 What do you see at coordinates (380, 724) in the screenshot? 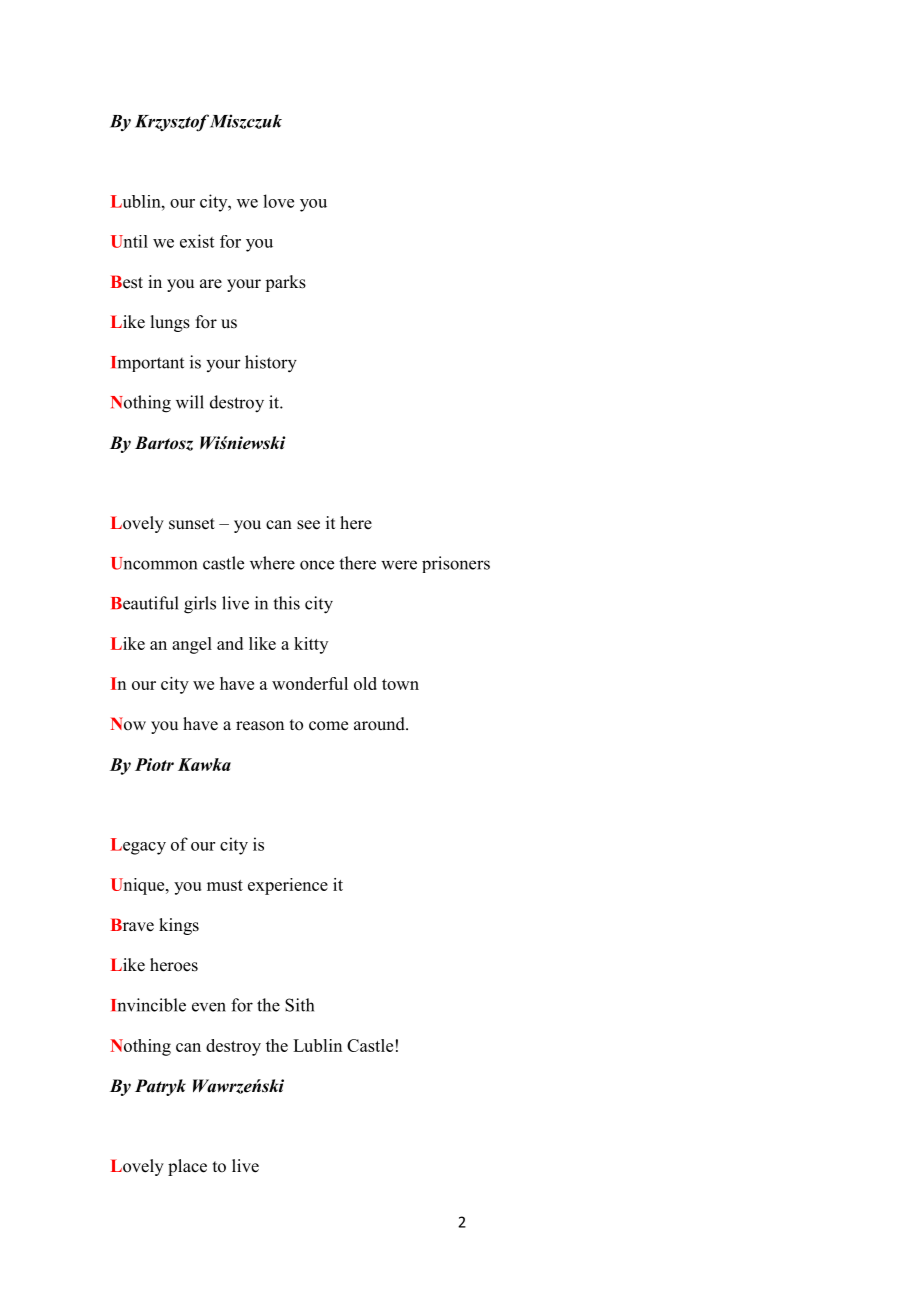
I see `around` at bounding box center [380, 724].
